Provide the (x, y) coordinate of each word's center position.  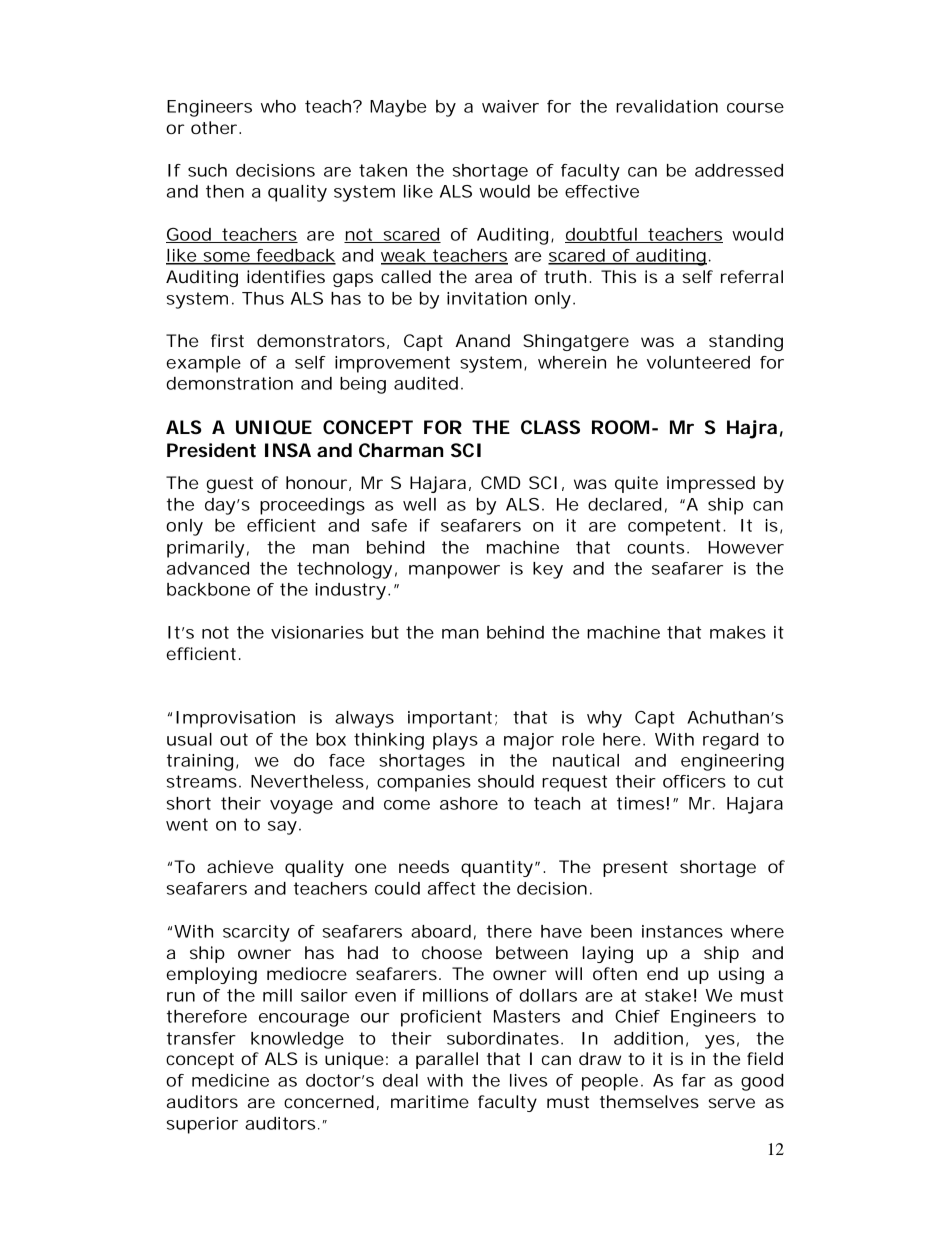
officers (694, 781)
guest (229, 485)
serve (732, 1103)
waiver (510, 106)
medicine (230, 1080)
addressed (739, 170)
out (234, 739)
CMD (500, 482)
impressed (711, 484)
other (214, 127)
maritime (430, 1101)
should (506, 781)
